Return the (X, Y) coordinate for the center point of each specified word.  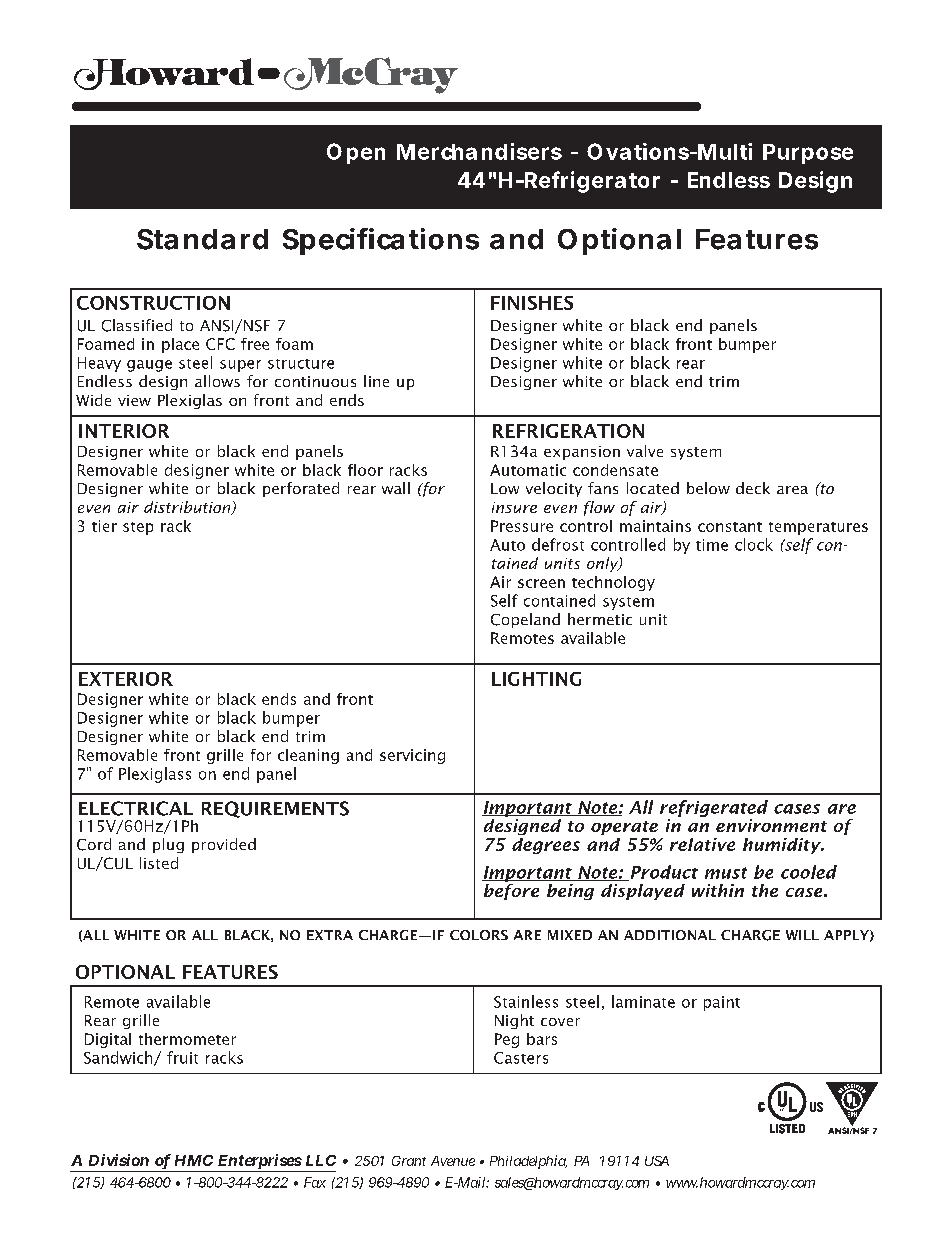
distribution (188, 508)
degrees (546, 846)
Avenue (453, 1161)
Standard (202, 239)
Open (356, 153)
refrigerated (714, 808)
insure (514, 507)
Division (119, 1160)
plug (168, 845)
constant (730, 527)
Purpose (808, 154)
